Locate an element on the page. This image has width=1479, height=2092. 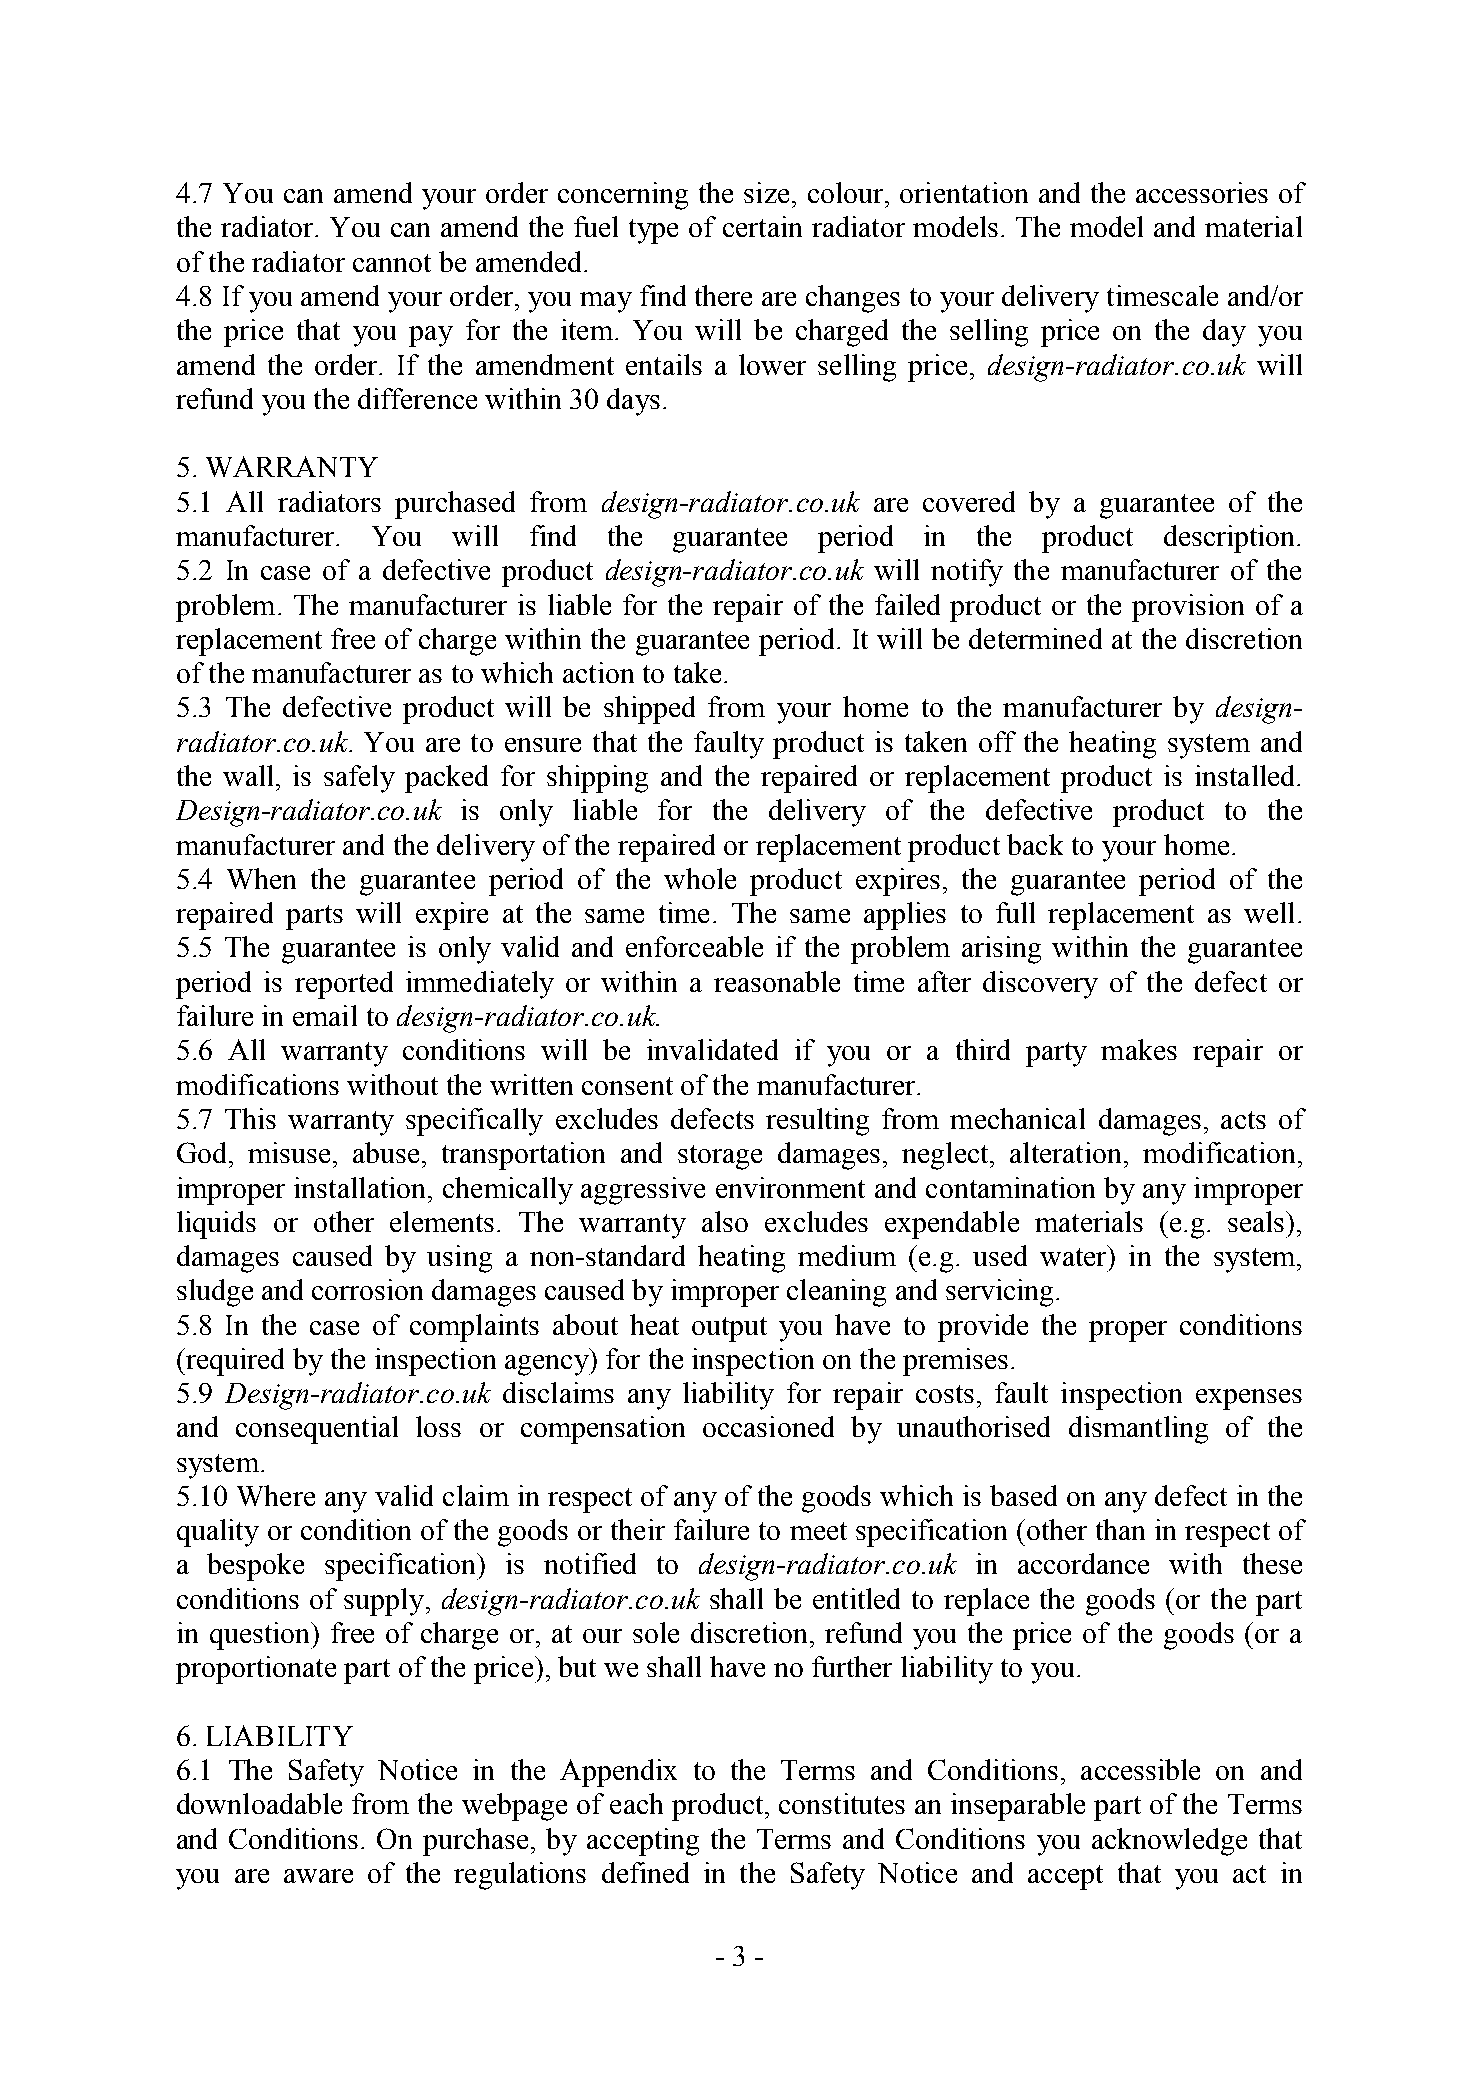
accessories is located at coordinates (1202, 192).
